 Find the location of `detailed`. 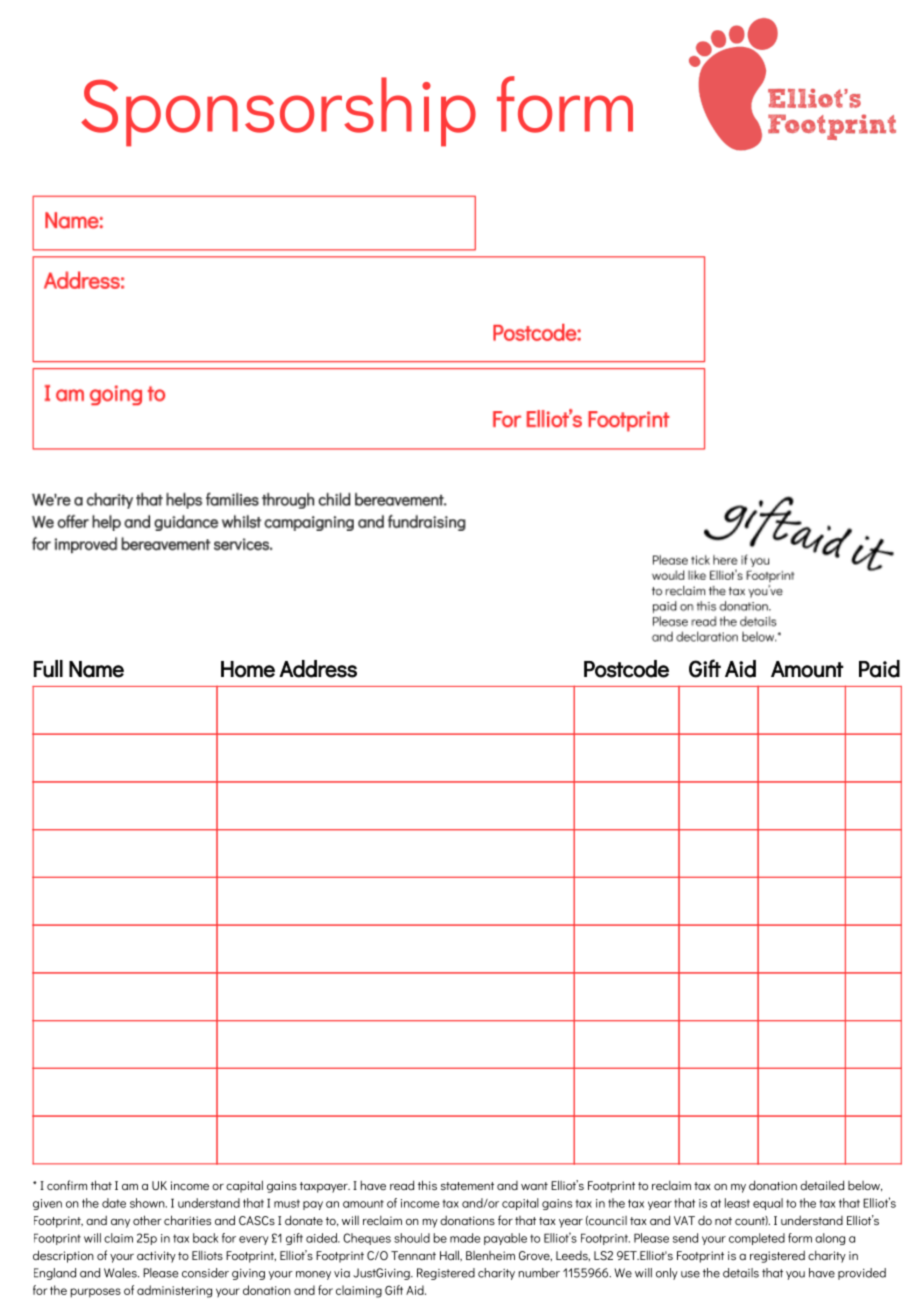

detailed is located at coordinates (822, 1185).
